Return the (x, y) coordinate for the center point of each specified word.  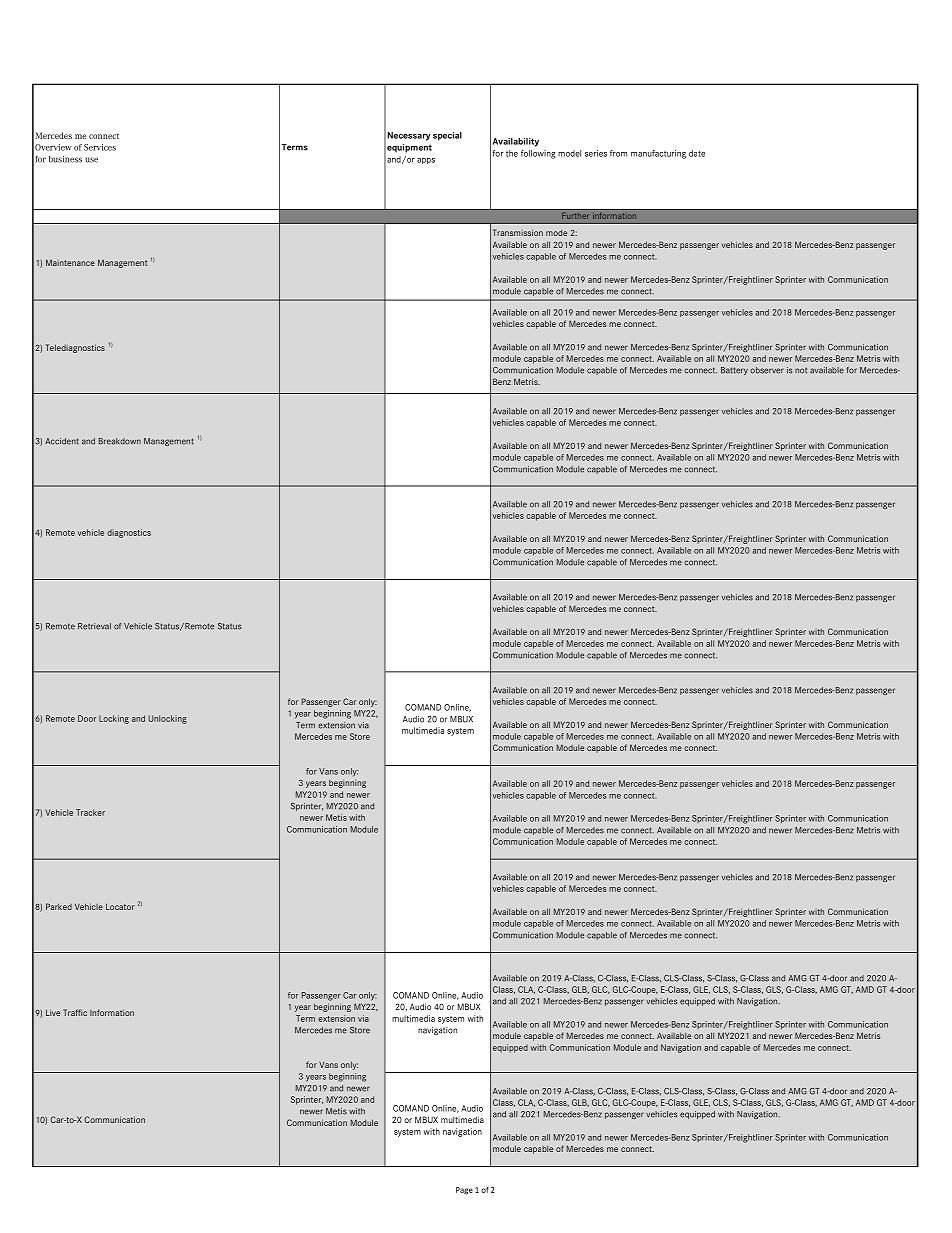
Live (53, 1012)
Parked (59, 906)
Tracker (90, 812)
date (697, 153)
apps (426, 161)
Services (100, 147)
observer (767, 370)
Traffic (75, 1012)
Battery (734, 371)
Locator (120, 906)
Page (464, 1191)
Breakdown (120, 441)
